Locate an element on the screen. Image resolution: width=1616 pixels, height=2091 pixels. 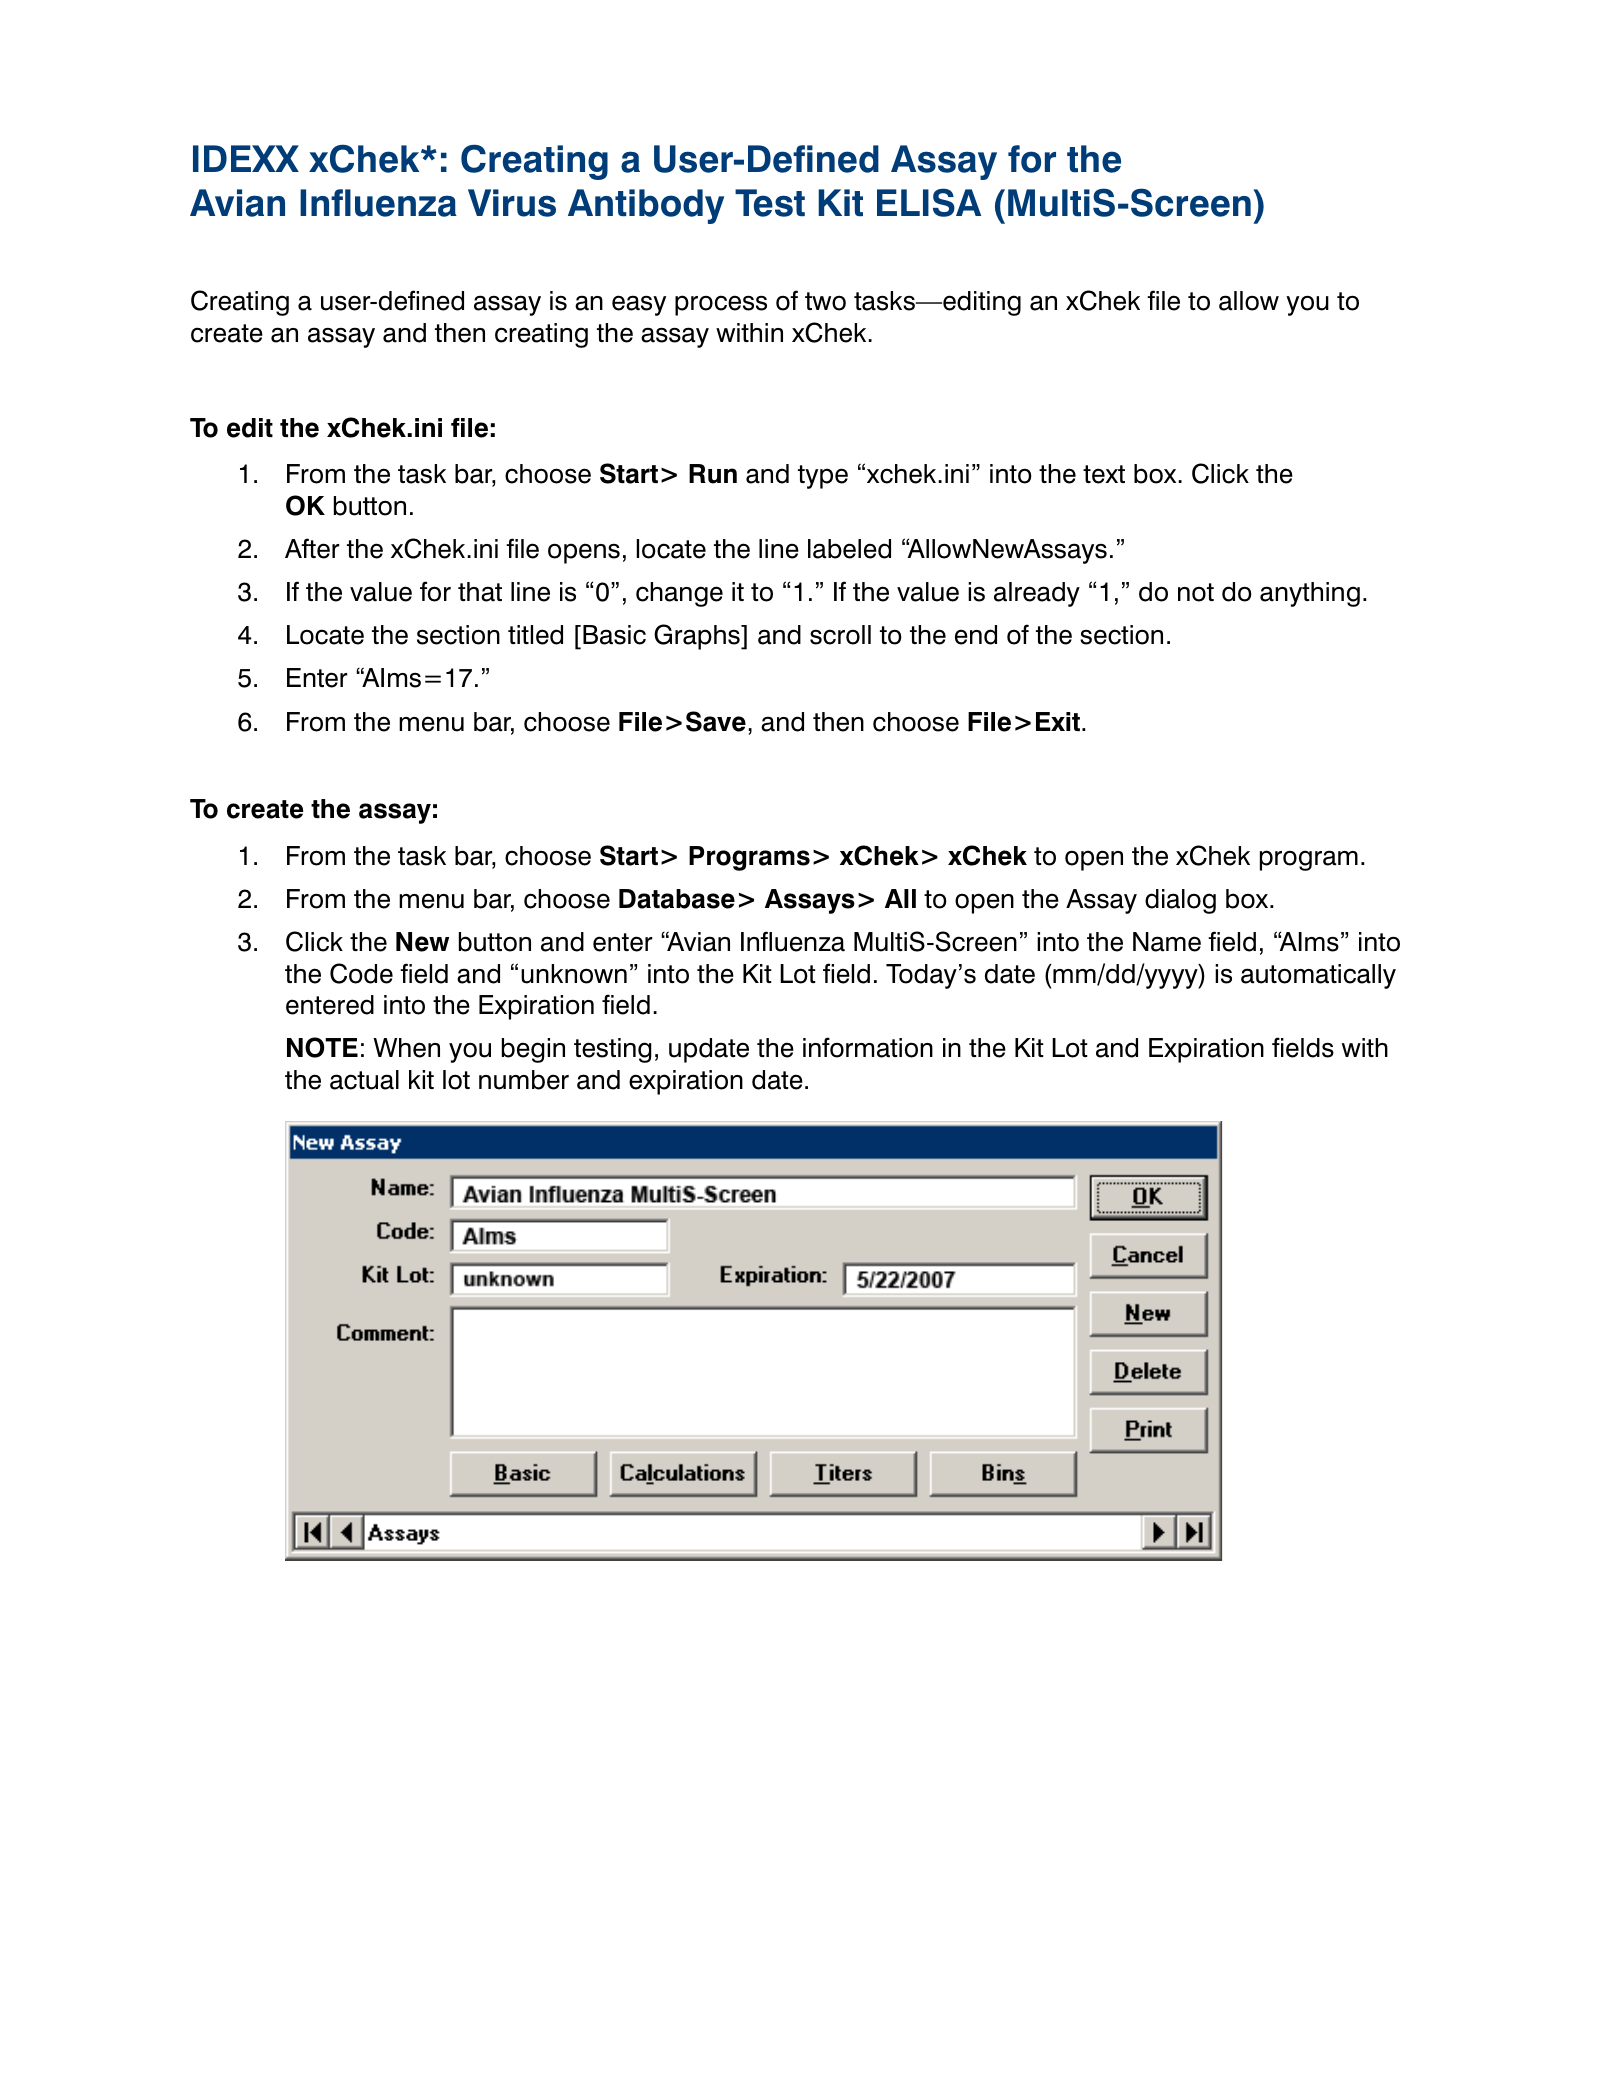
two is located at coordinates (825, 301).
